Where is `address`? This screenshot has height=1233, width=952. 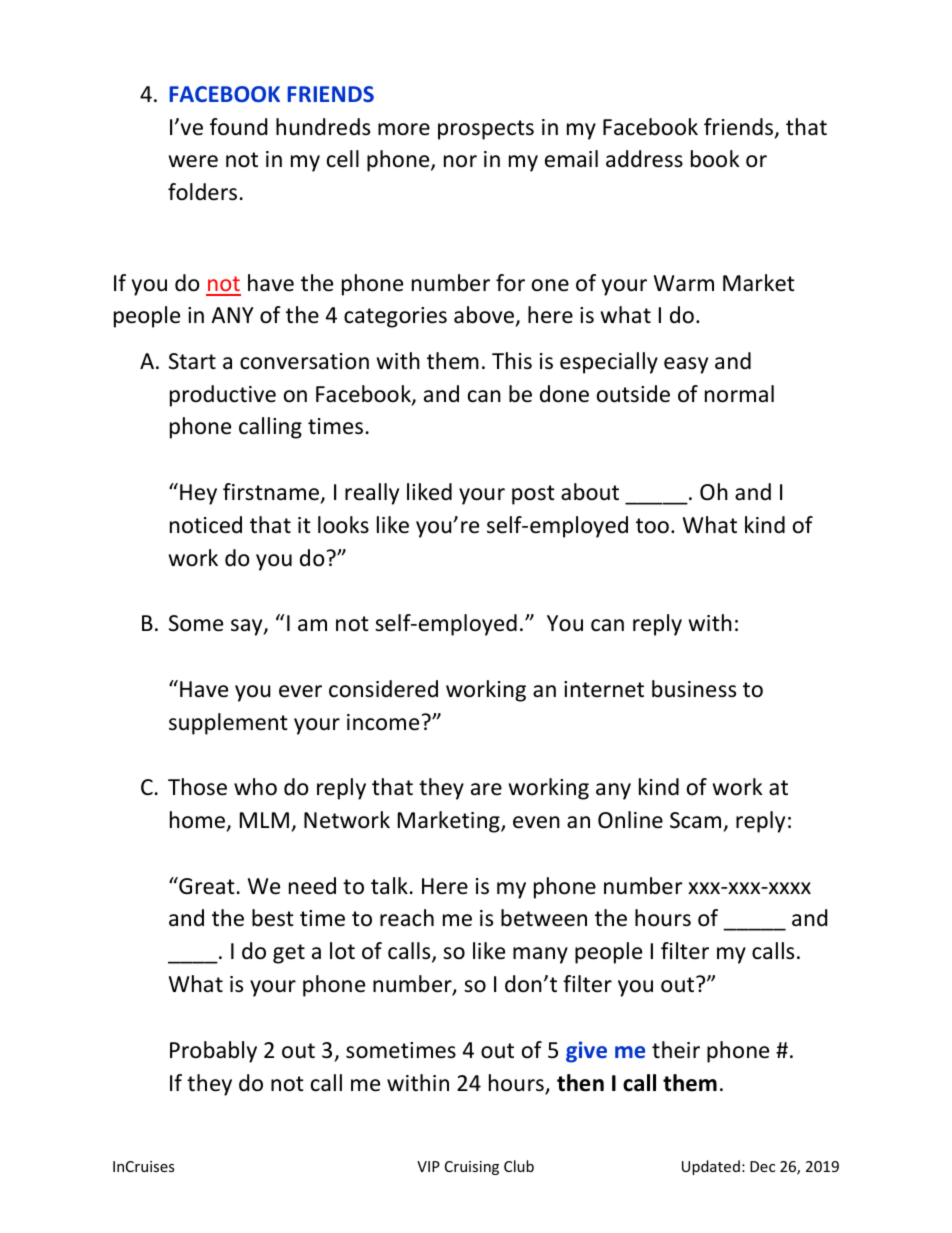 address is located at coordinates (644, 159).
